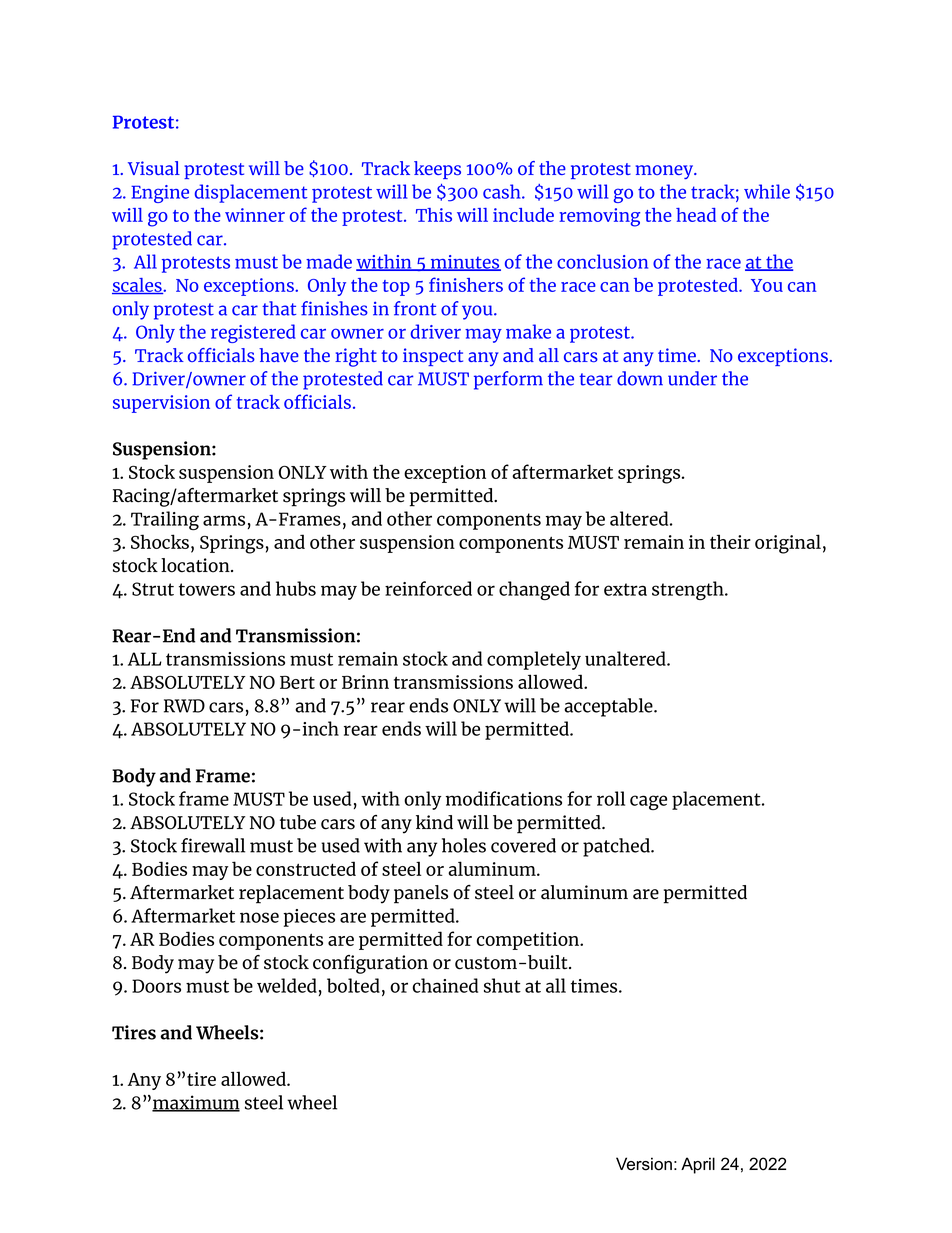  Describe the element at coordinates (434, 215) in the page. I see `This` at that location.
